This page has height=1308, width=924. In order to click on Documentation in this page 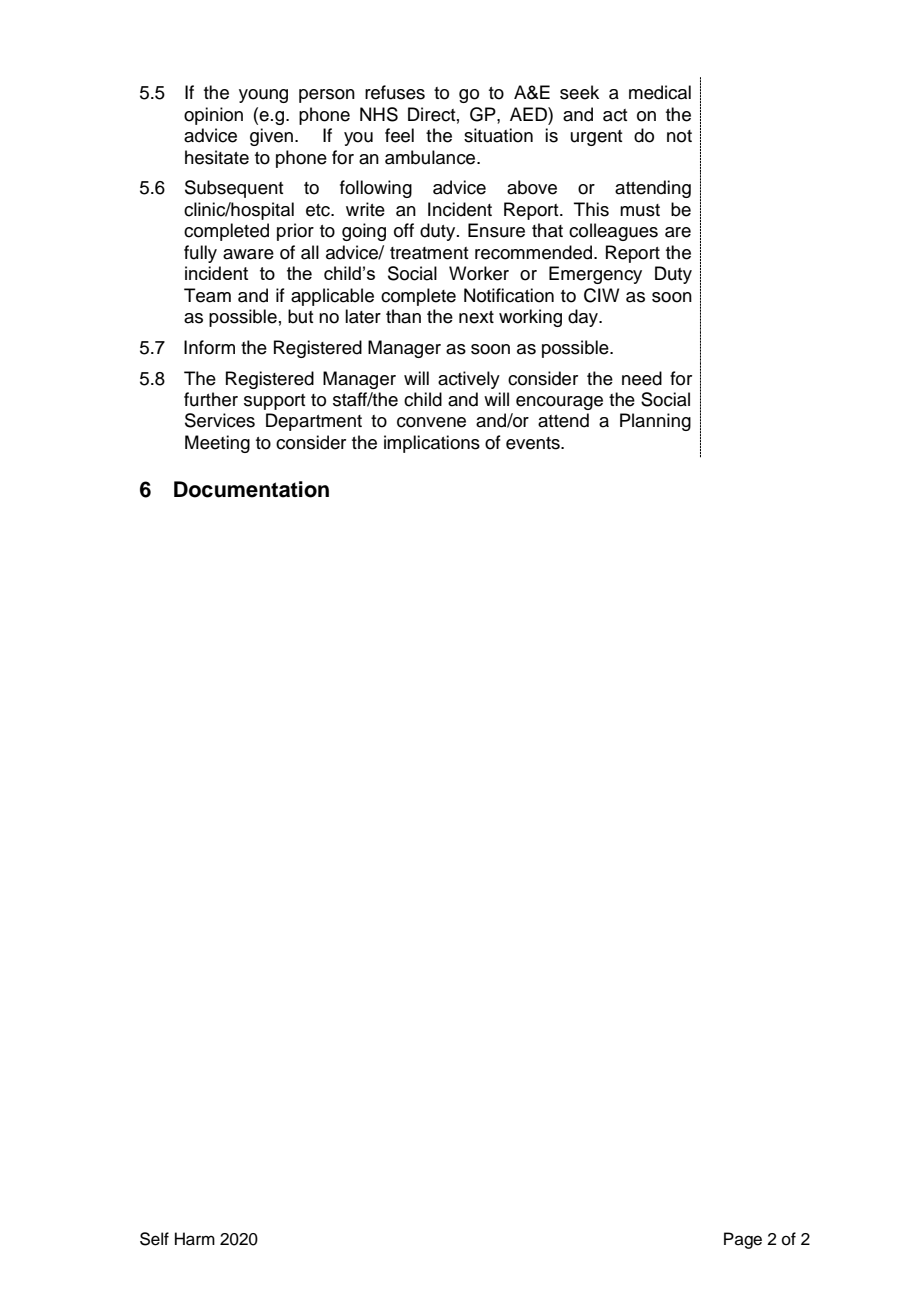, I will do `click(251, 489)`.
